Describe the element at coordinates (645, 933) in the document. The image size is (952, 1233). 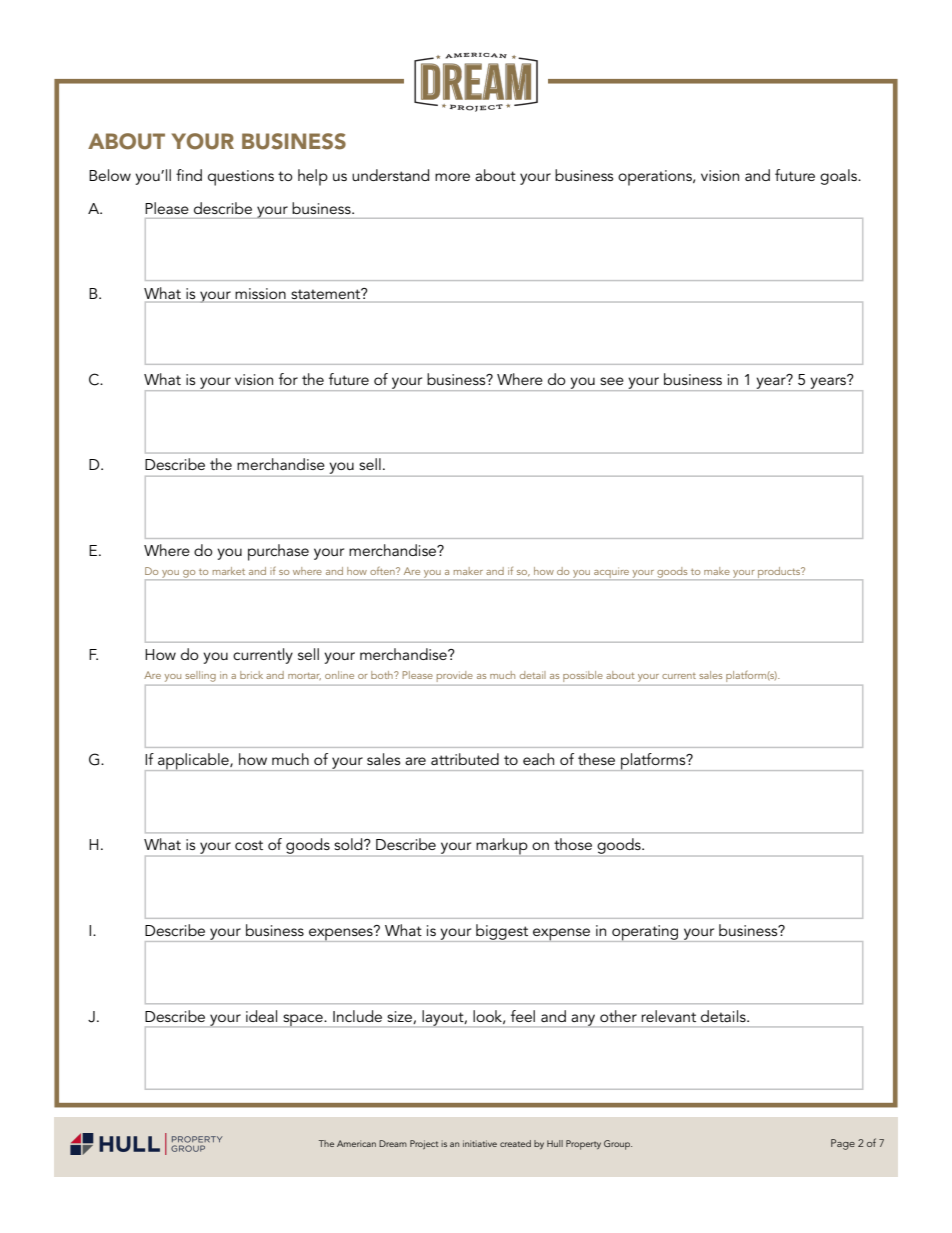
I see `operating` at that location.
